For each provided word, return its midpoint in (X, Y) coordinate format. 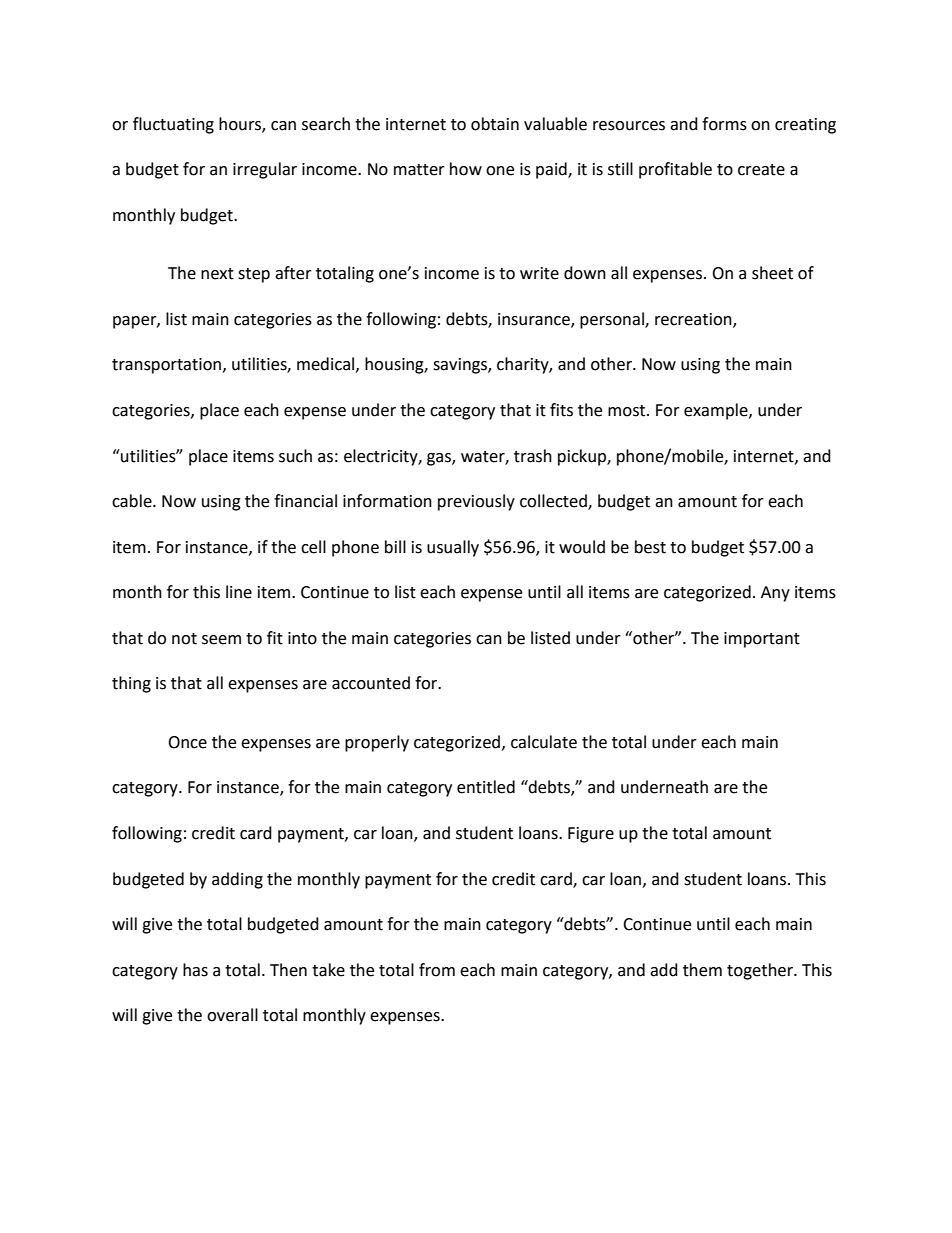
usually (453, 548)
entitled (486, 787)
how (466, 169)
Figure (591, 835)
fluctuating (173, 125)
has (195, 970)
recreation (694, 320)
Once (187, 742)
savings (461, 366)
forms (724, 124)
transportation (166, 366)
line (239, 592)
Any (775, 594)
